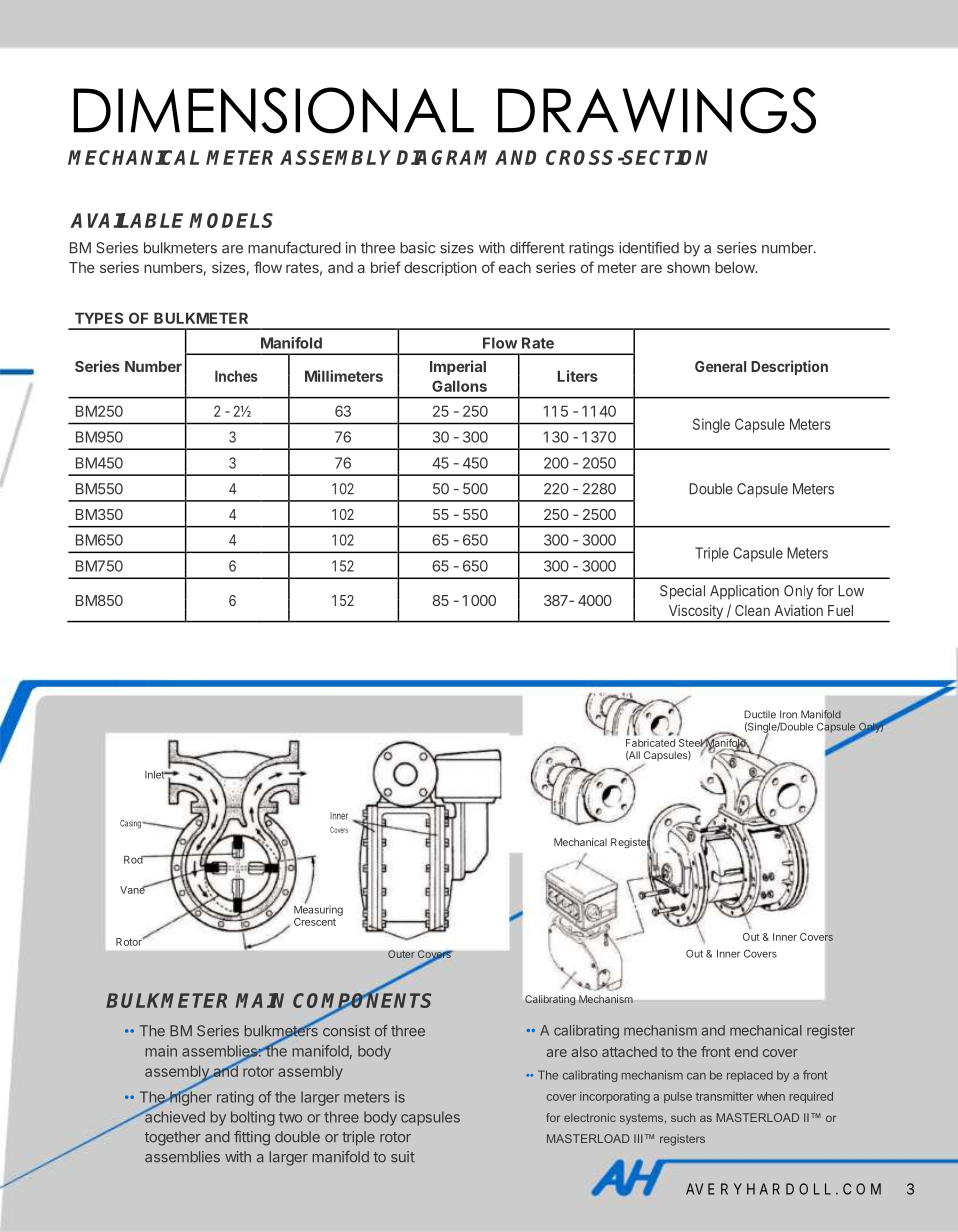 The height and width of the screenshot is (1232, 958). I want to click on Imperial, so click(458, 367).
